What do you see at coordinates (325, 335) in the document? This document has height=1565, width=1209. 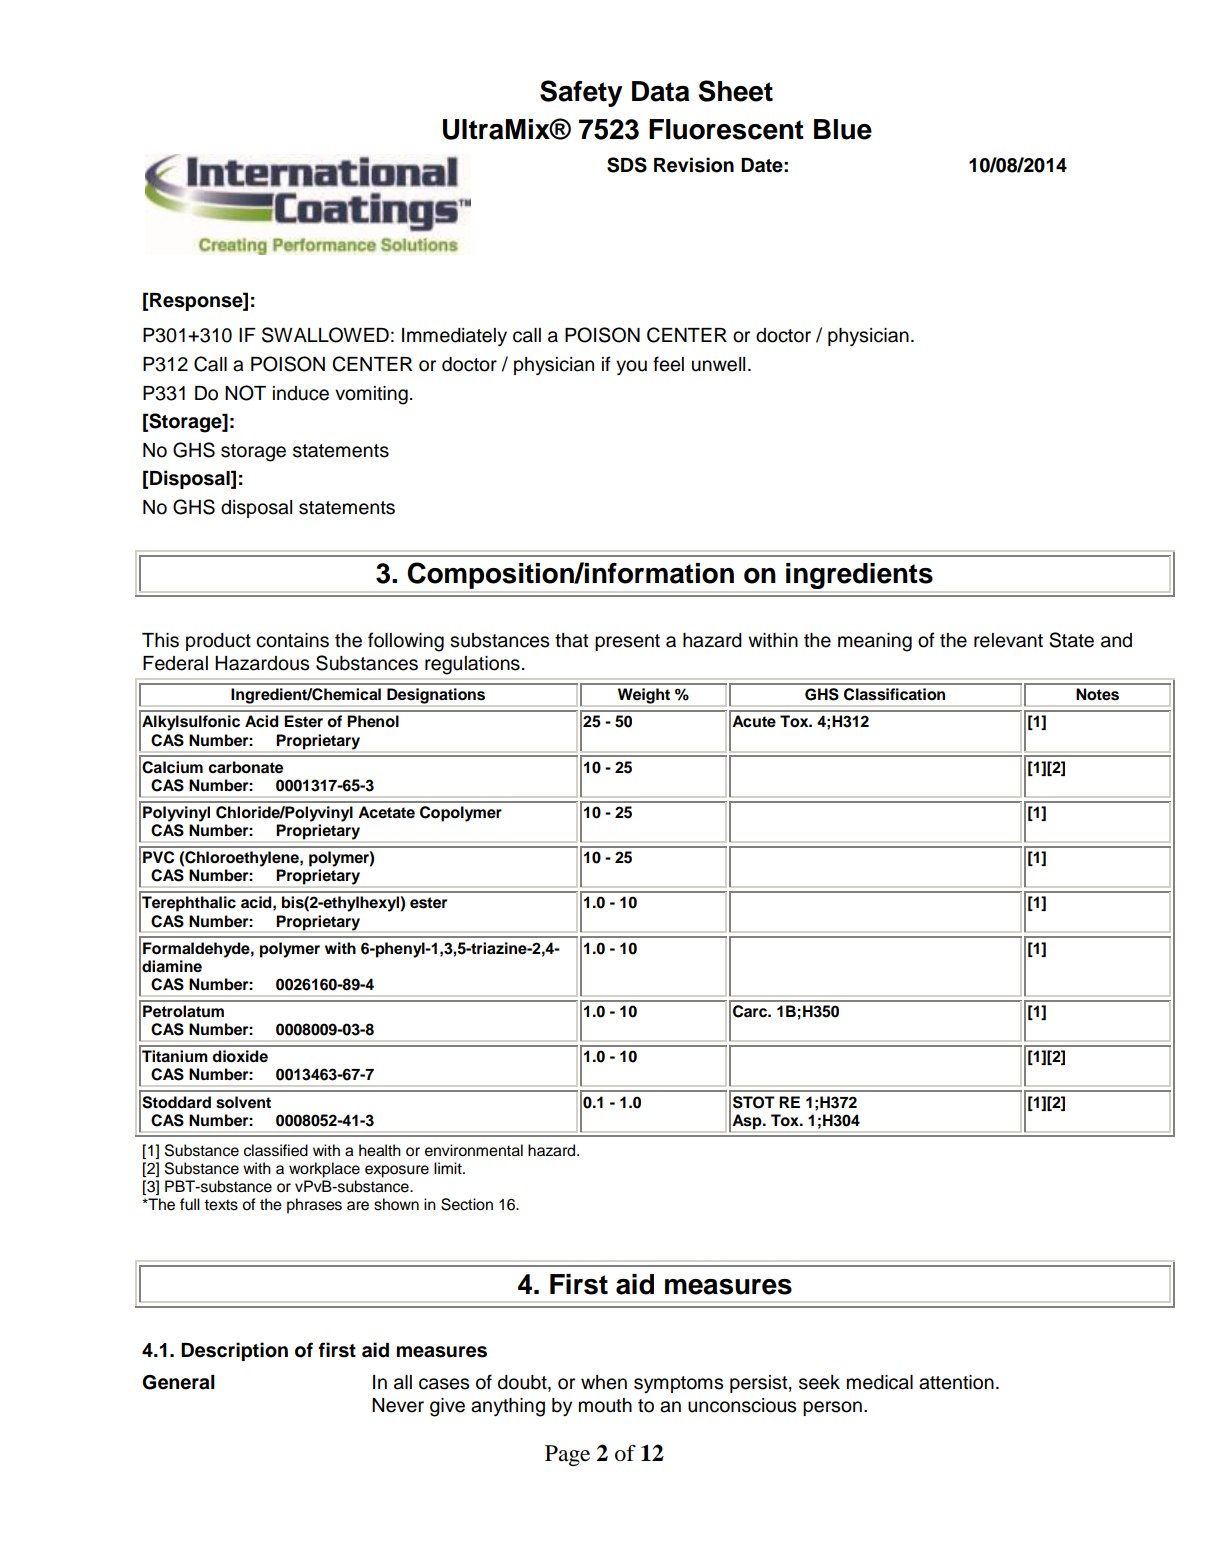 I see `SWALLOWED` at bounding box center [325, 335].
